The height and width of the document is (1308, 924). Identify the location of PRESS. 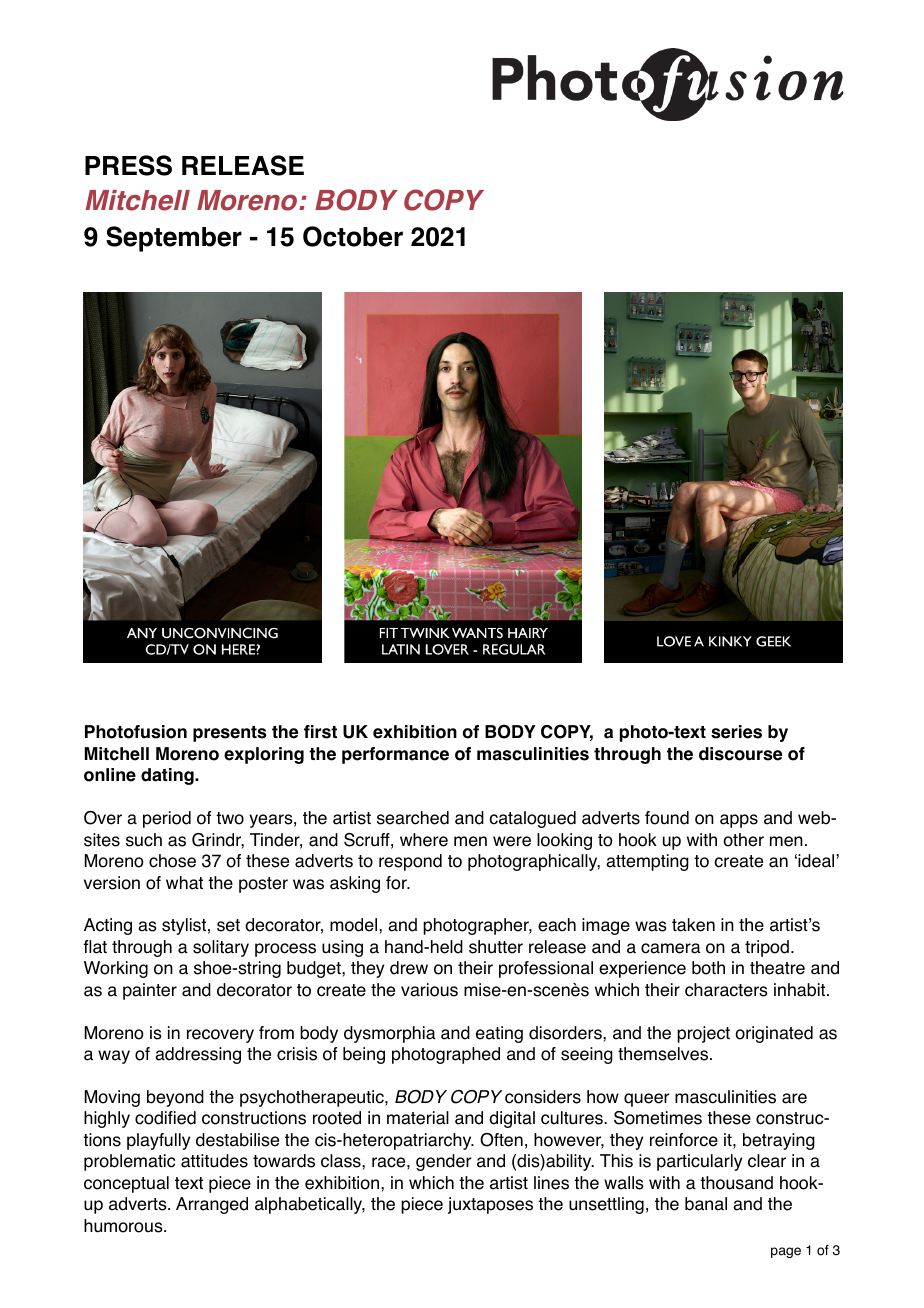
(128, 165).
